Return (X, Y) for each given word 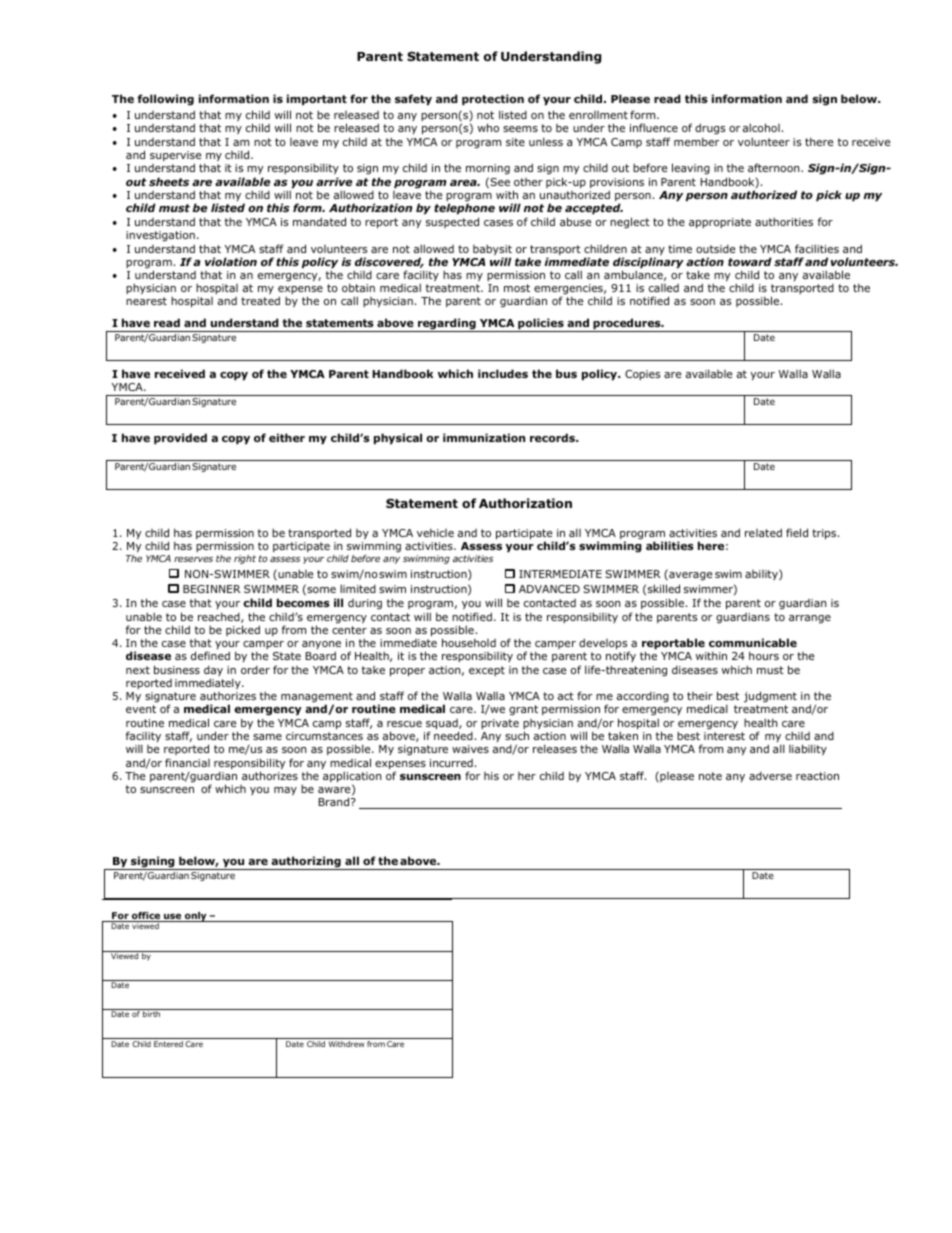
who (488, 127)
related (763, 532)
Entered (168, 1044)
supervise (175, 157)
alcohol (761, 127)
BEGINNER (212, 589)
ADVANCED (549, 589)
